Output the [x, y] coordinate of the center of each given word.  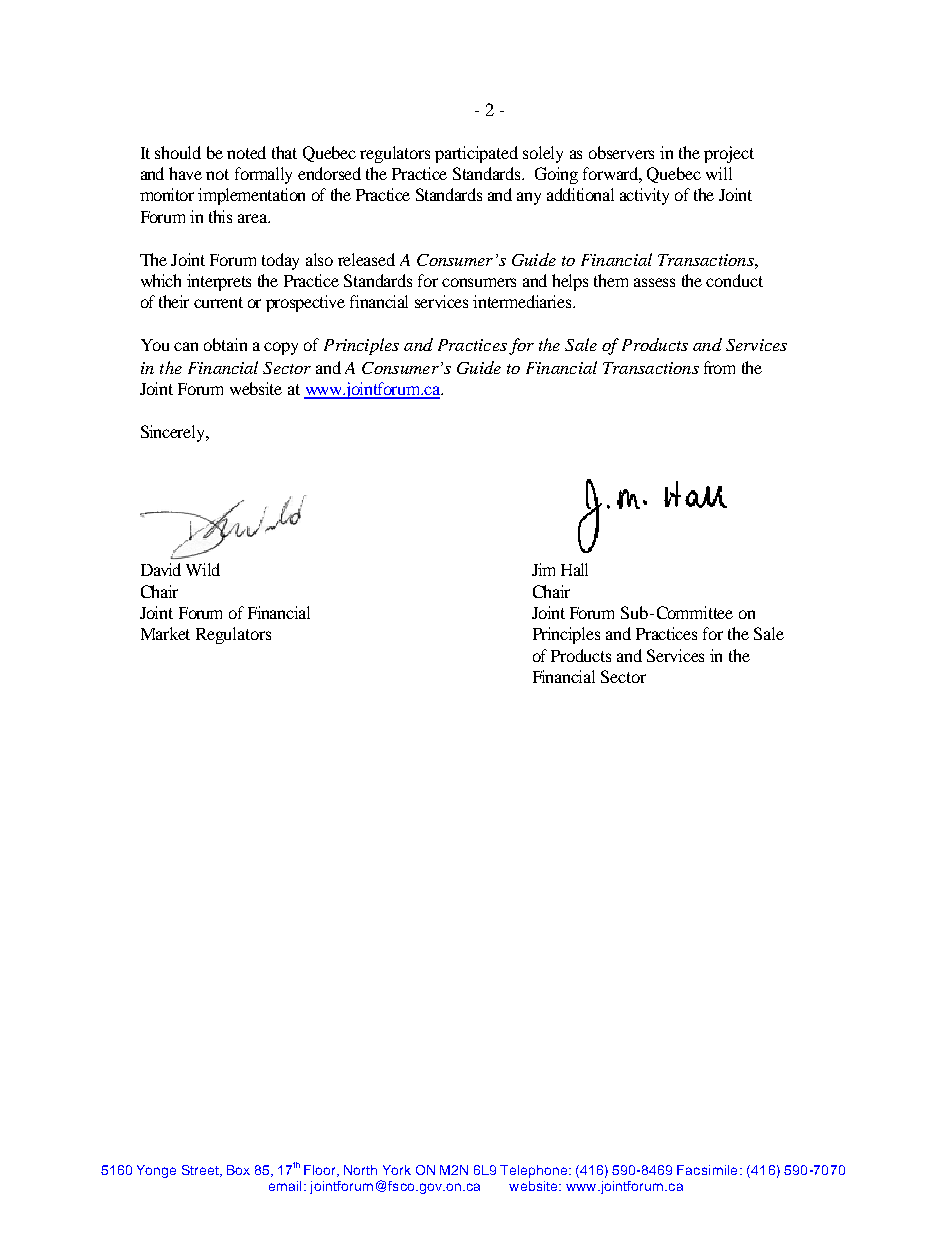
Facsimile [707, 1170]
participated [476, 154]
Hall [574, 569]
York [397, 1170]
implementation [251, 196]
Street [201, 1171]
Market [165, 633]
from [719, 367]
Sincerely [174, 433]
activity [644, 196]
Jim [543, 569]
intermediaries [524, 301]
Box [238, 1170]
